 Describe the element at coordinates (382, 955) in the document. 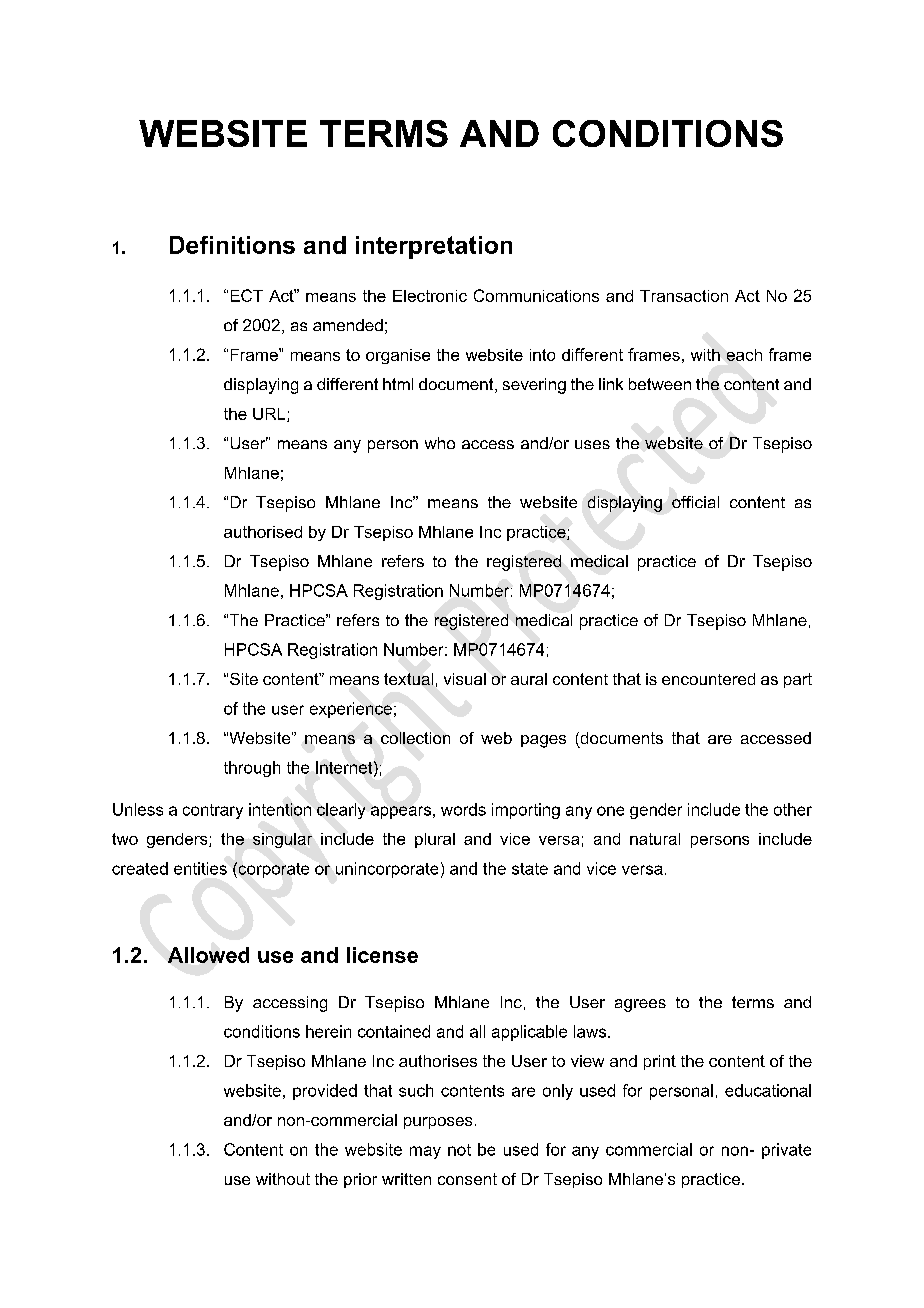

I see `license` at that location.
